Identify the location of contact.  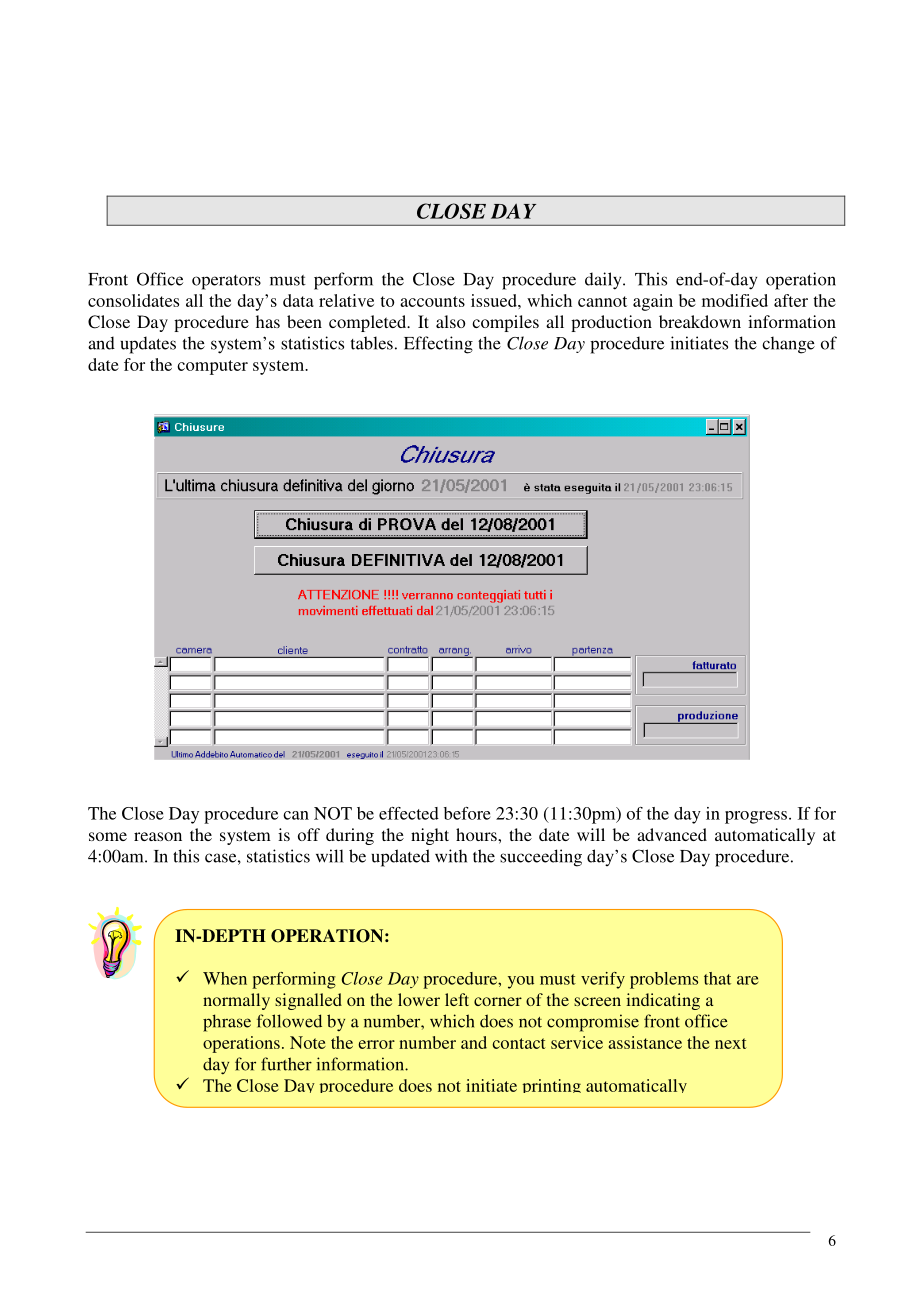
(519, 1043).
